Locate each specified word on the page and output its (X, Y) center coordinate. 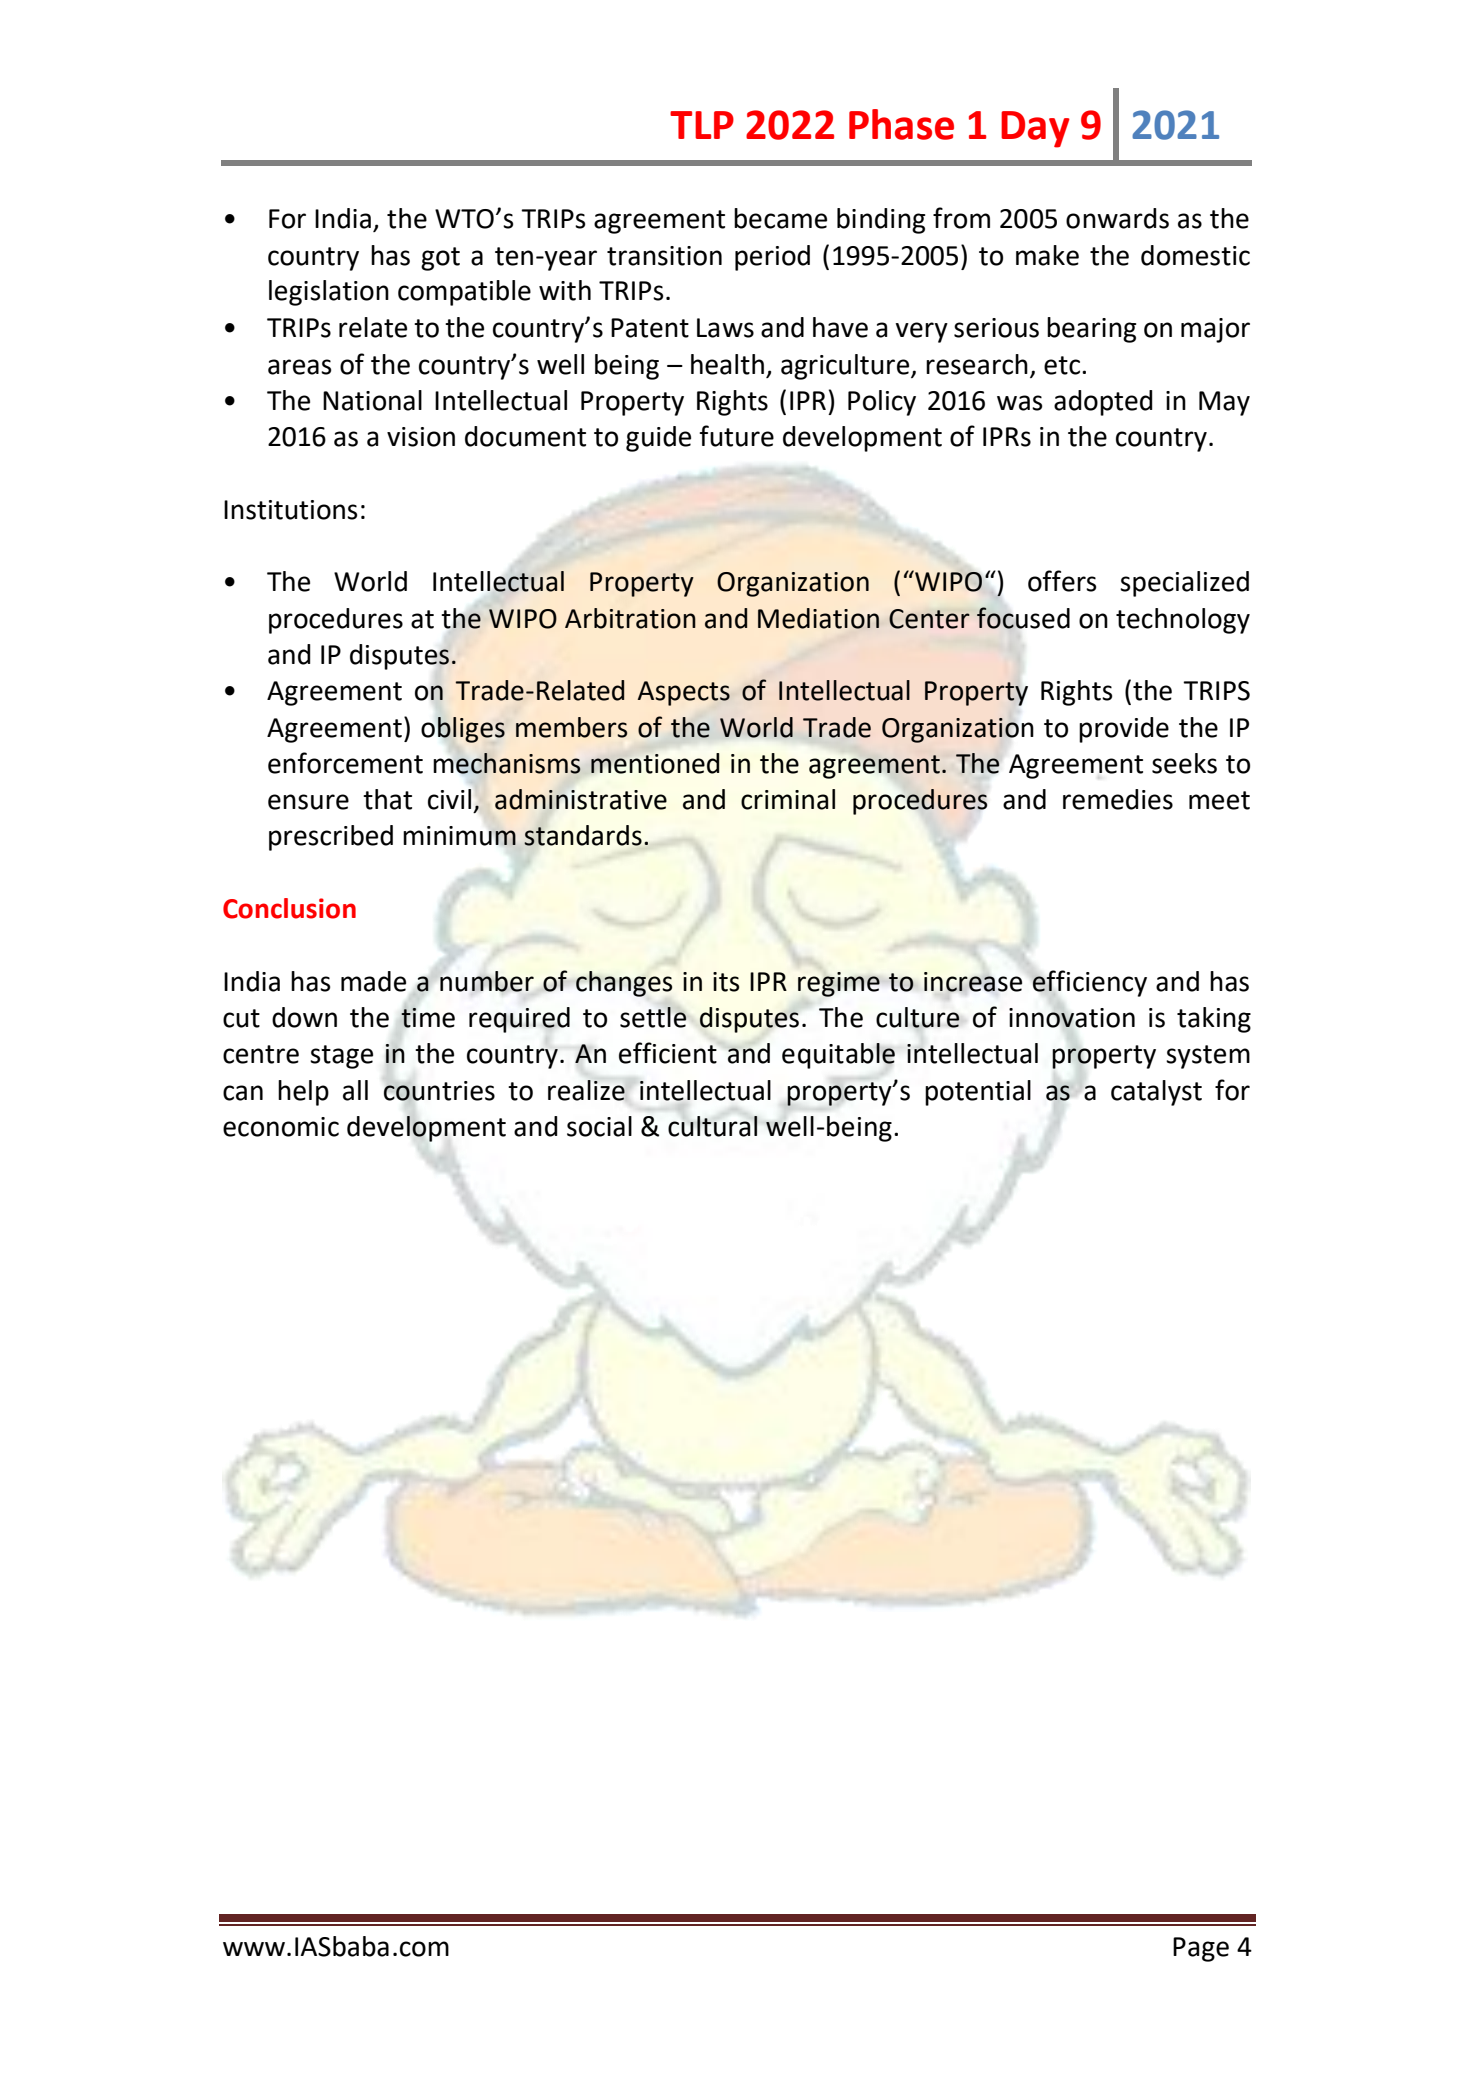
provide (1124, 730)
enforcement (345, 763)
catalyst (1156, 1093)
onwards (1117, 218)
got (440, 259)
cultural (713, 1126)
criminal (788, 799)
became (780, 218)
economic (281, 1127)
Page (1201, 1949)
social (599, 1126)
